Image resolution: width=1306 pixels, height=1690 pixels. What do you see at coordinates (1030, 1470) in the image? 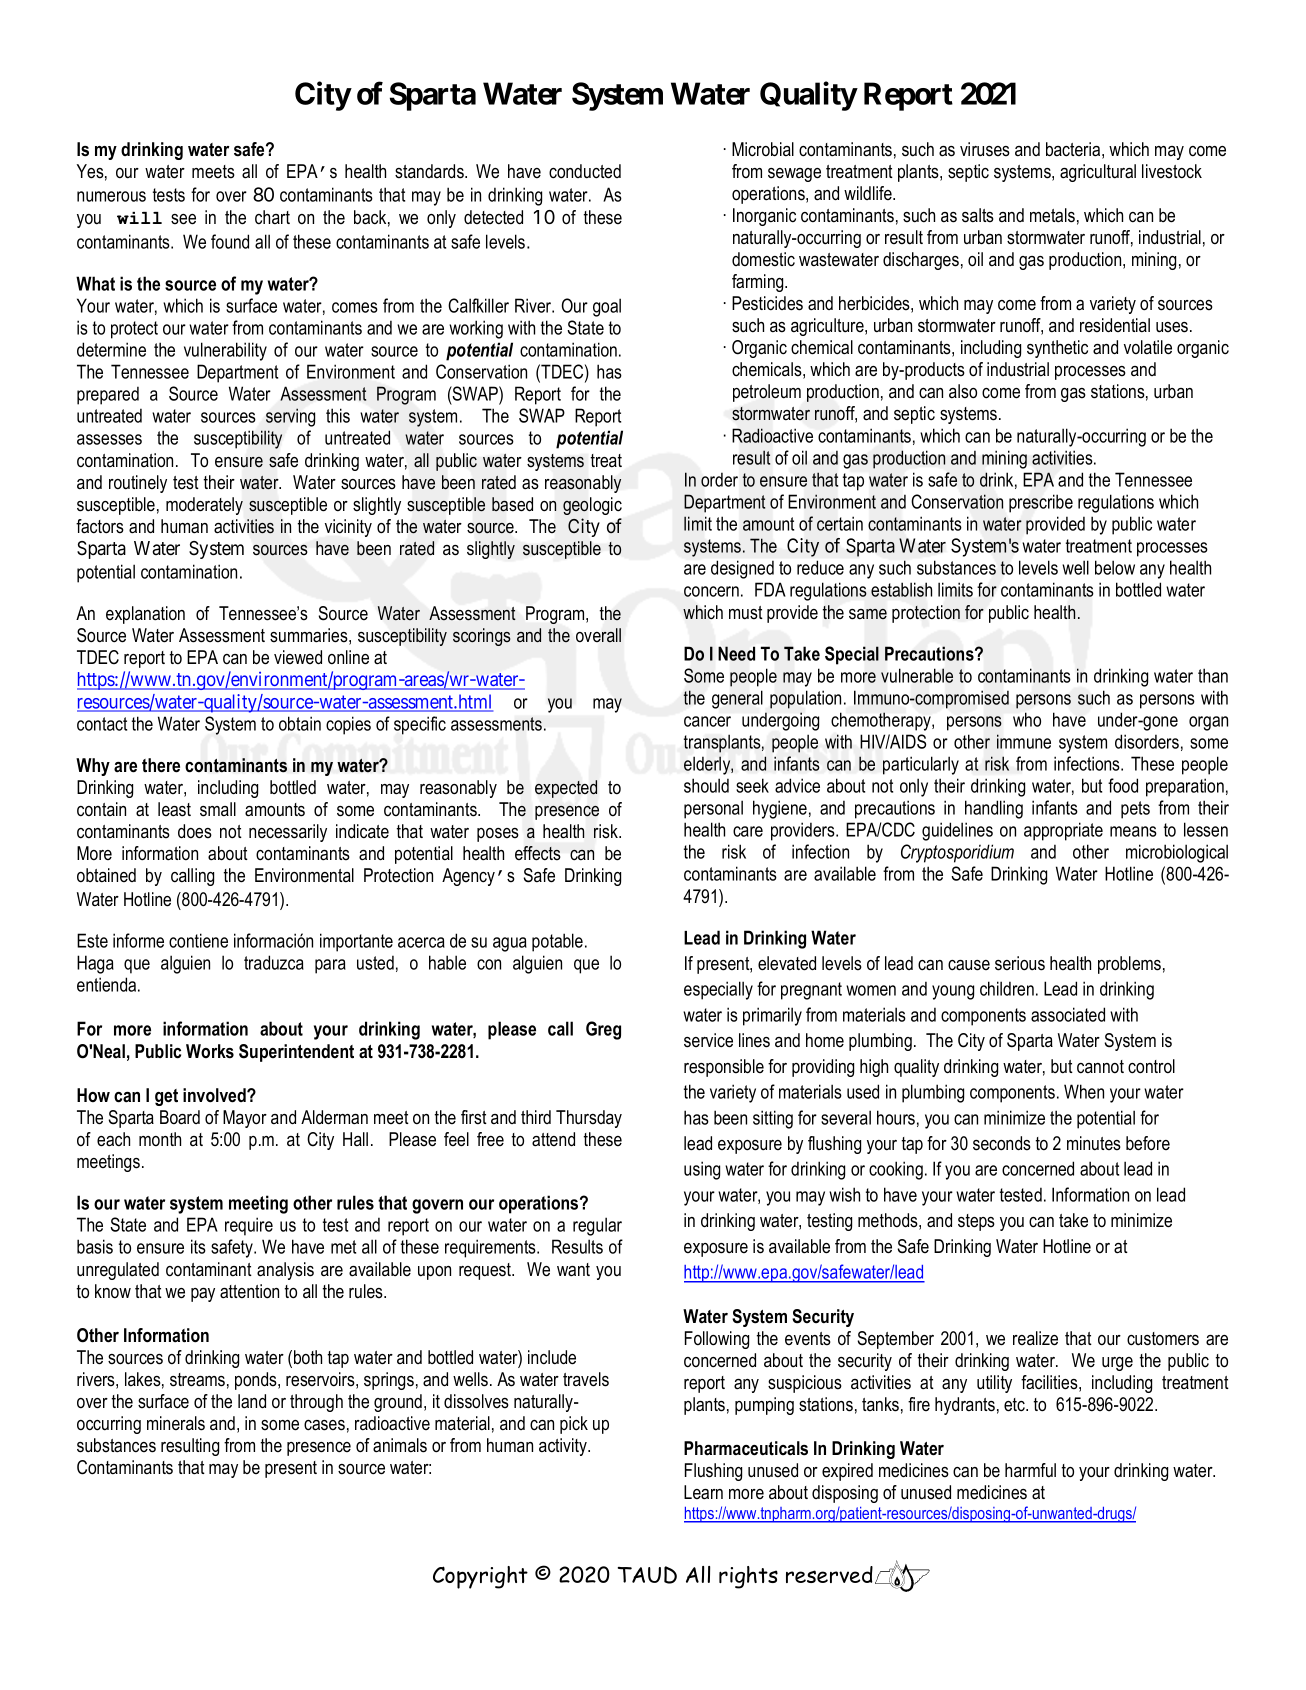
I see `harmful` at bounding box center [1030, 1470].
